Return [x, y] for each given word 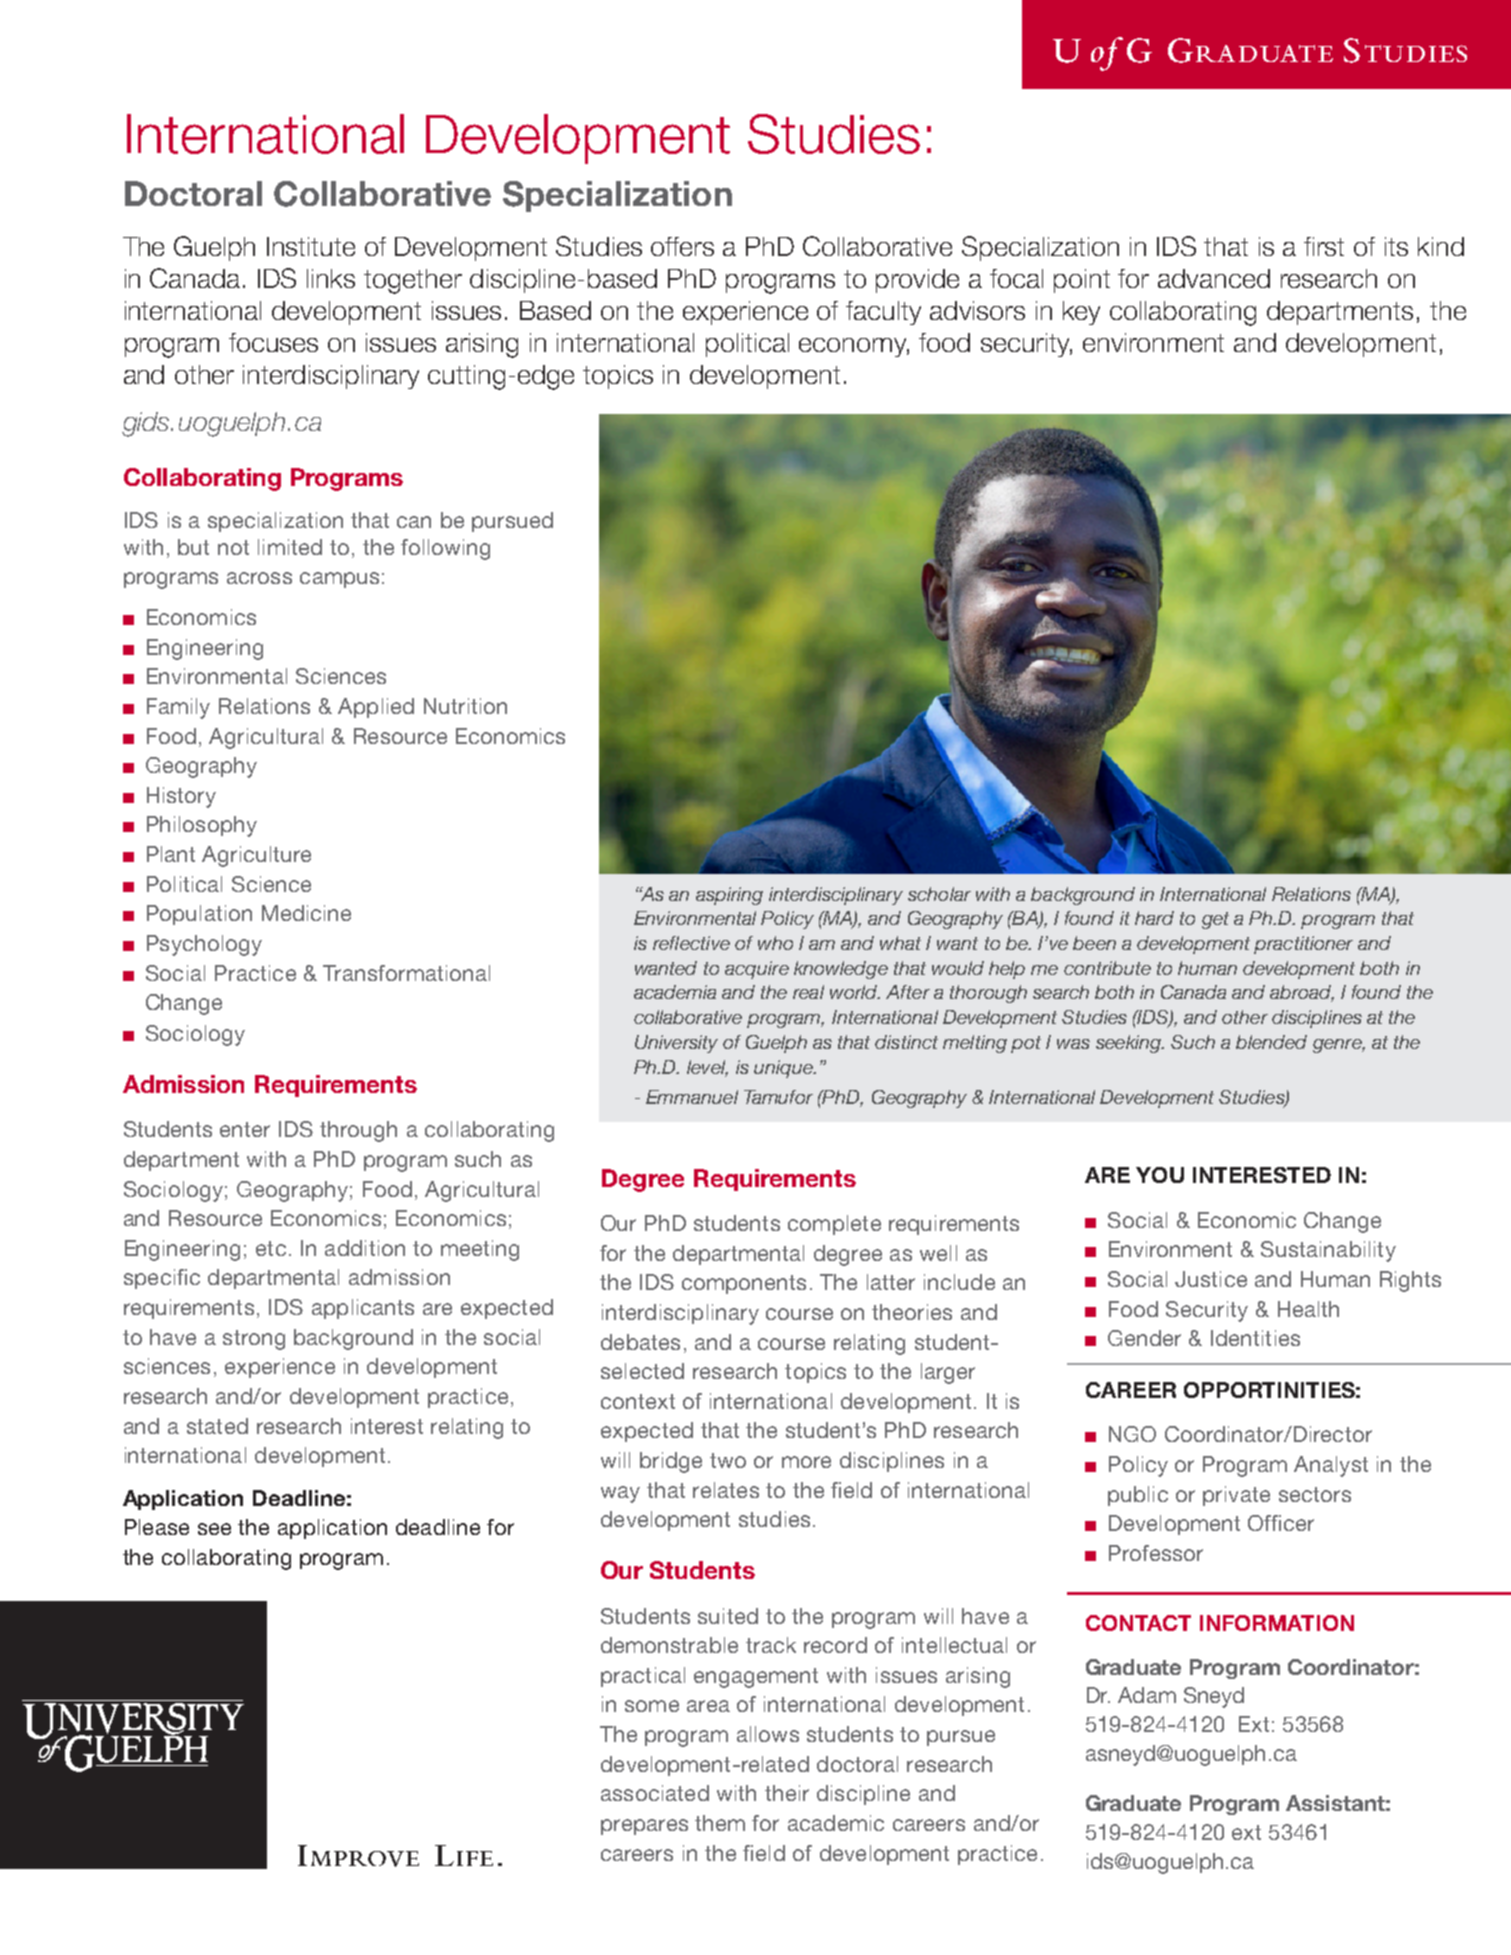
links [331, 278]
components [744, 1284]
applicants [363, 1309]
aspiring [729, 896]
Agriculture [256, 856]
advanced [1214, 278]
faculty [883, 313]
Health [1308, 1309]
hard [1154, 918]
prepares [644, 1827]
